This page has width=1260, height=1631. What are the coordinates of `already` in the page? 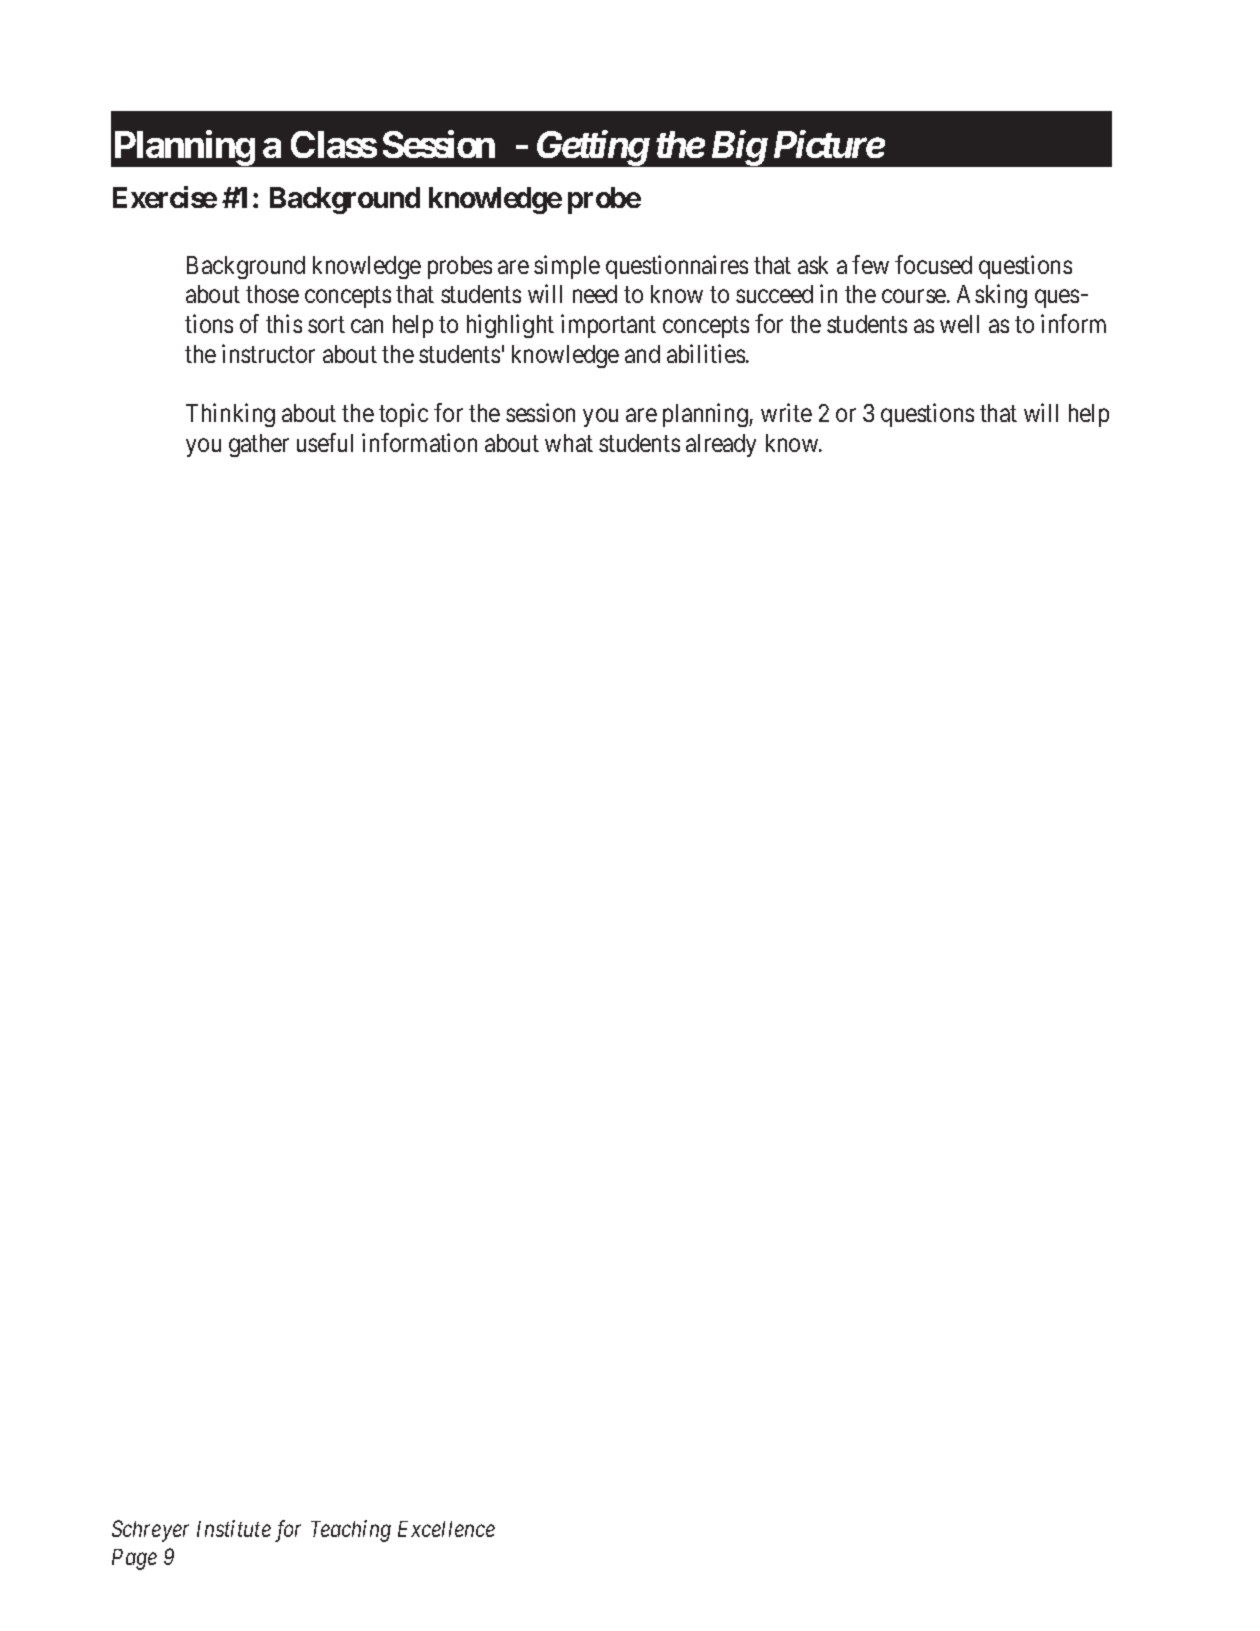 It's located at (721, 445).
